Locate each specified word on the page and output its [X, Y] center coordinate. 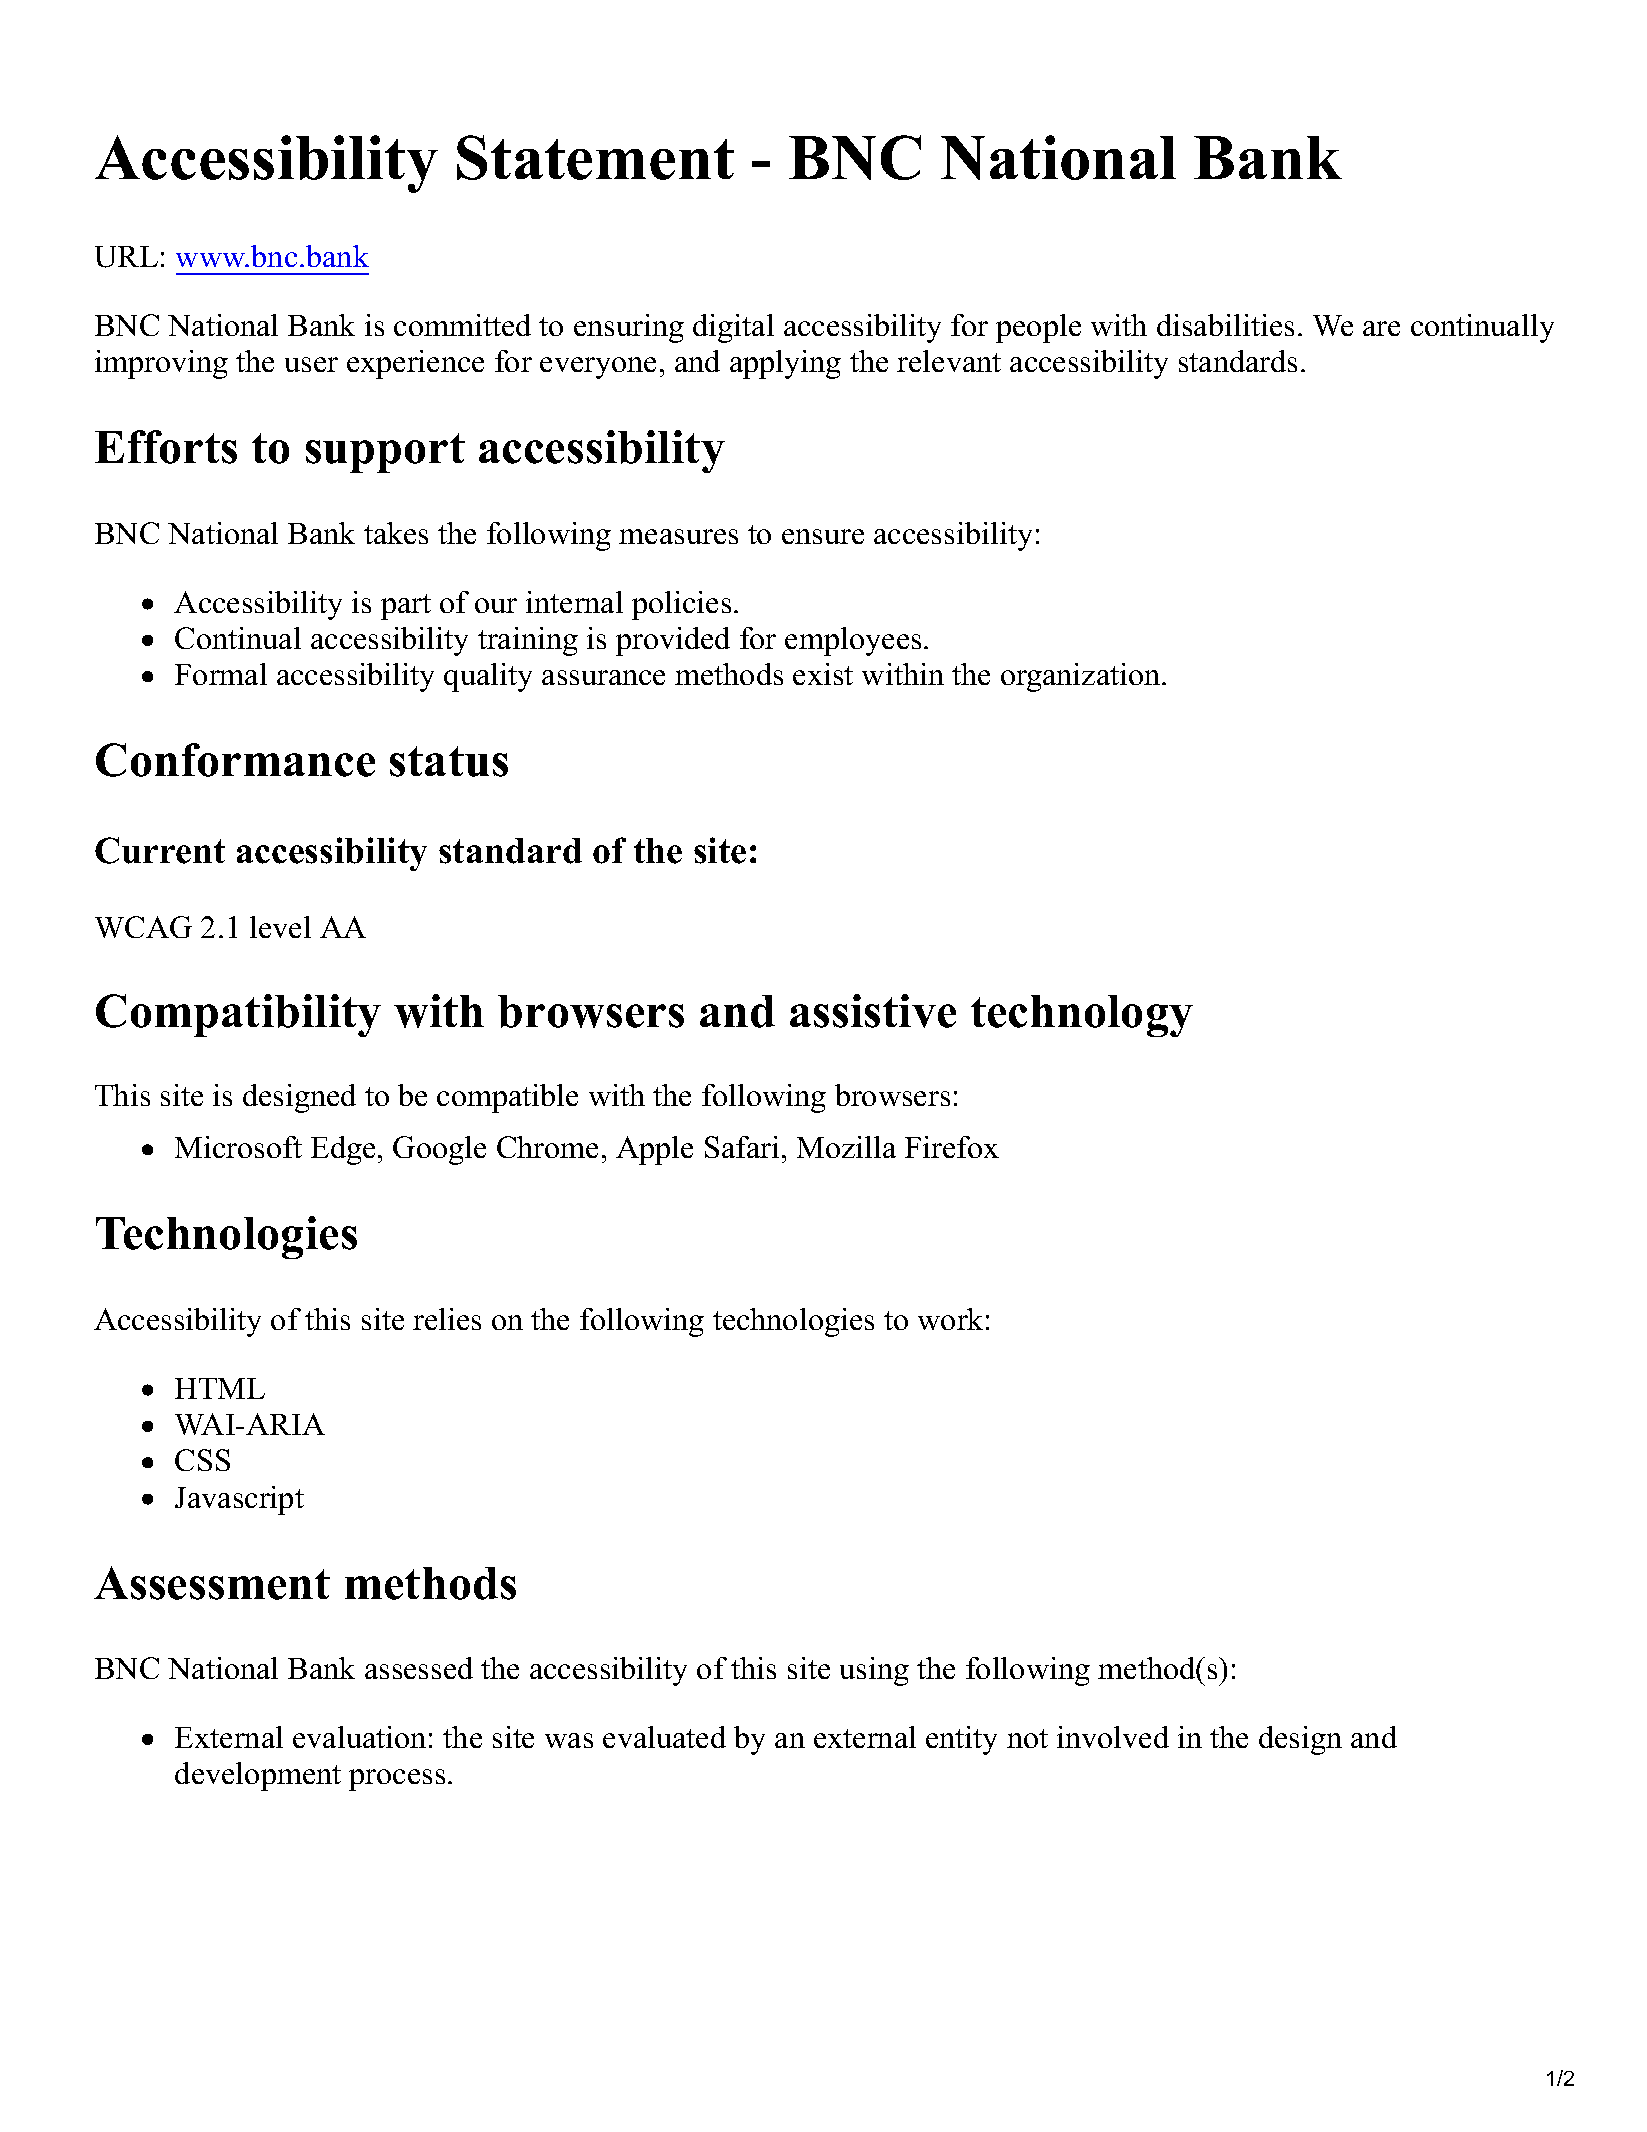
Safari [742, 1147]
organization [1082, 677]
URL [126, 257]
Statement [595, 157]
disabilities [1225, 325]
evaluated [664, 1737]
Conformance [235, 760]
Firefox [952, 1147]
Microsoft [238, 1147]
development [258, 1776]
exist [823, 674]
